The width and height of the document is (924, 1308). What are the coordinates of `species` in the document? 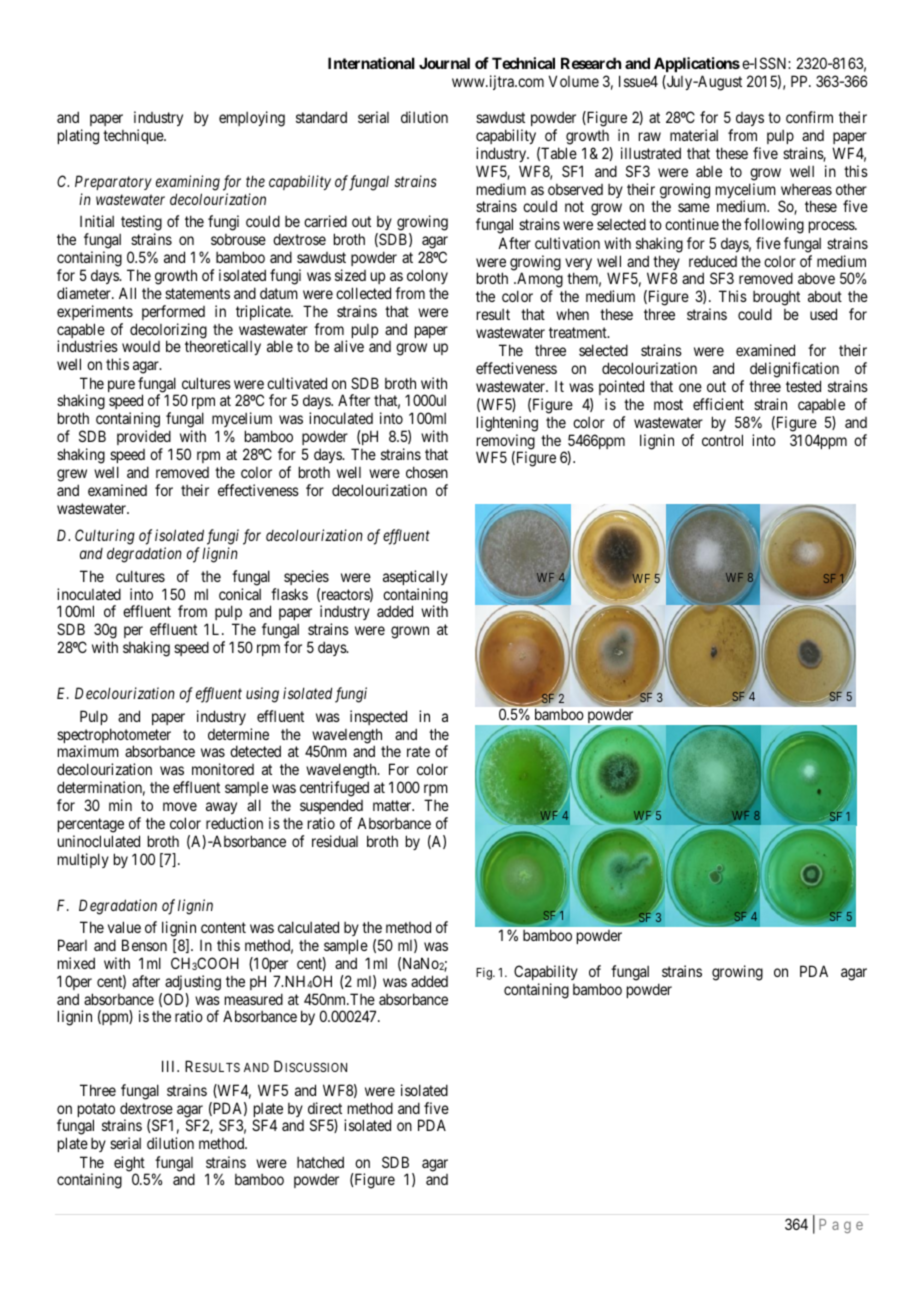 It's located at (306, 577).
